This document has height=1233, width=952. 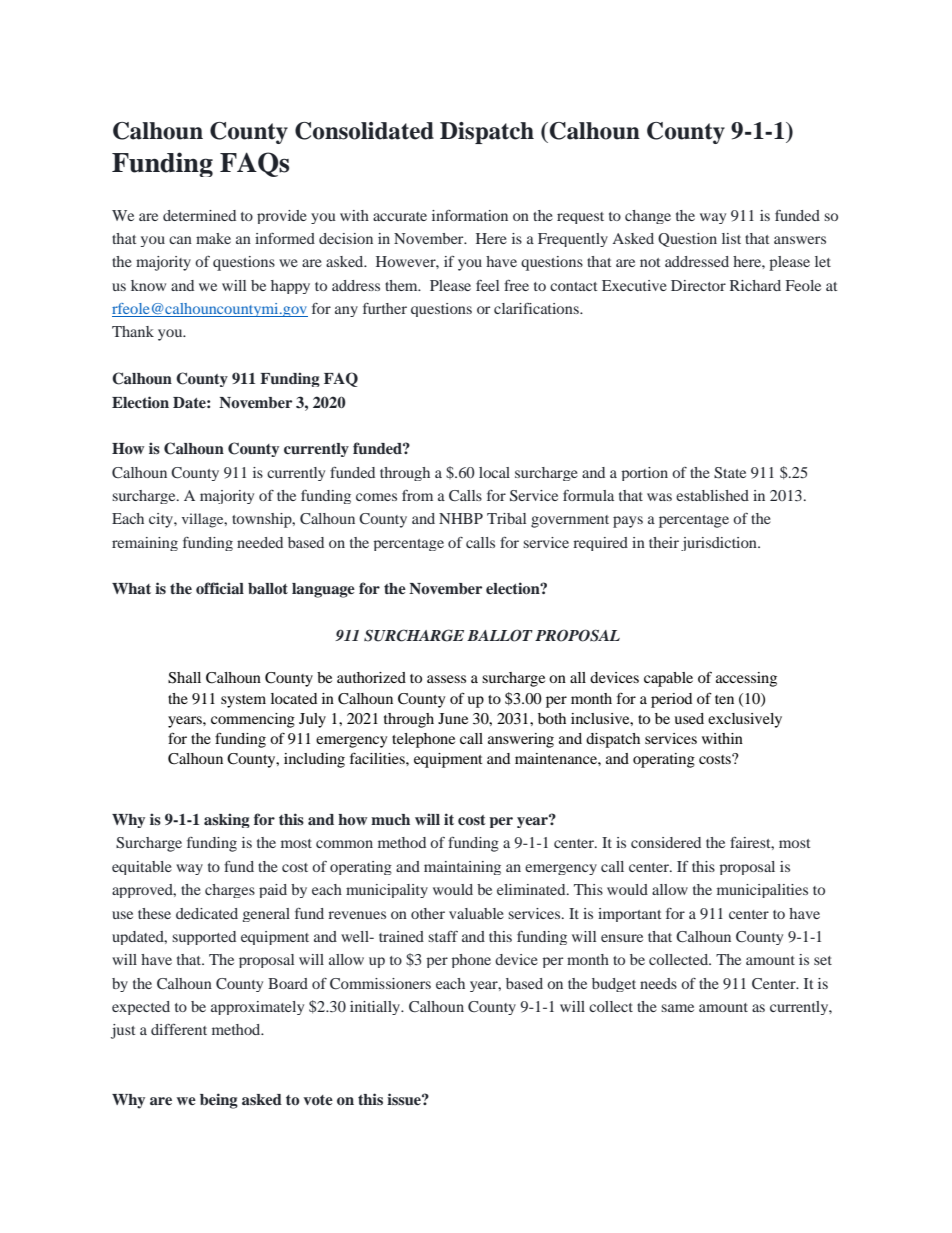 I want to click on exclusively, so click(x=745, y=720).
